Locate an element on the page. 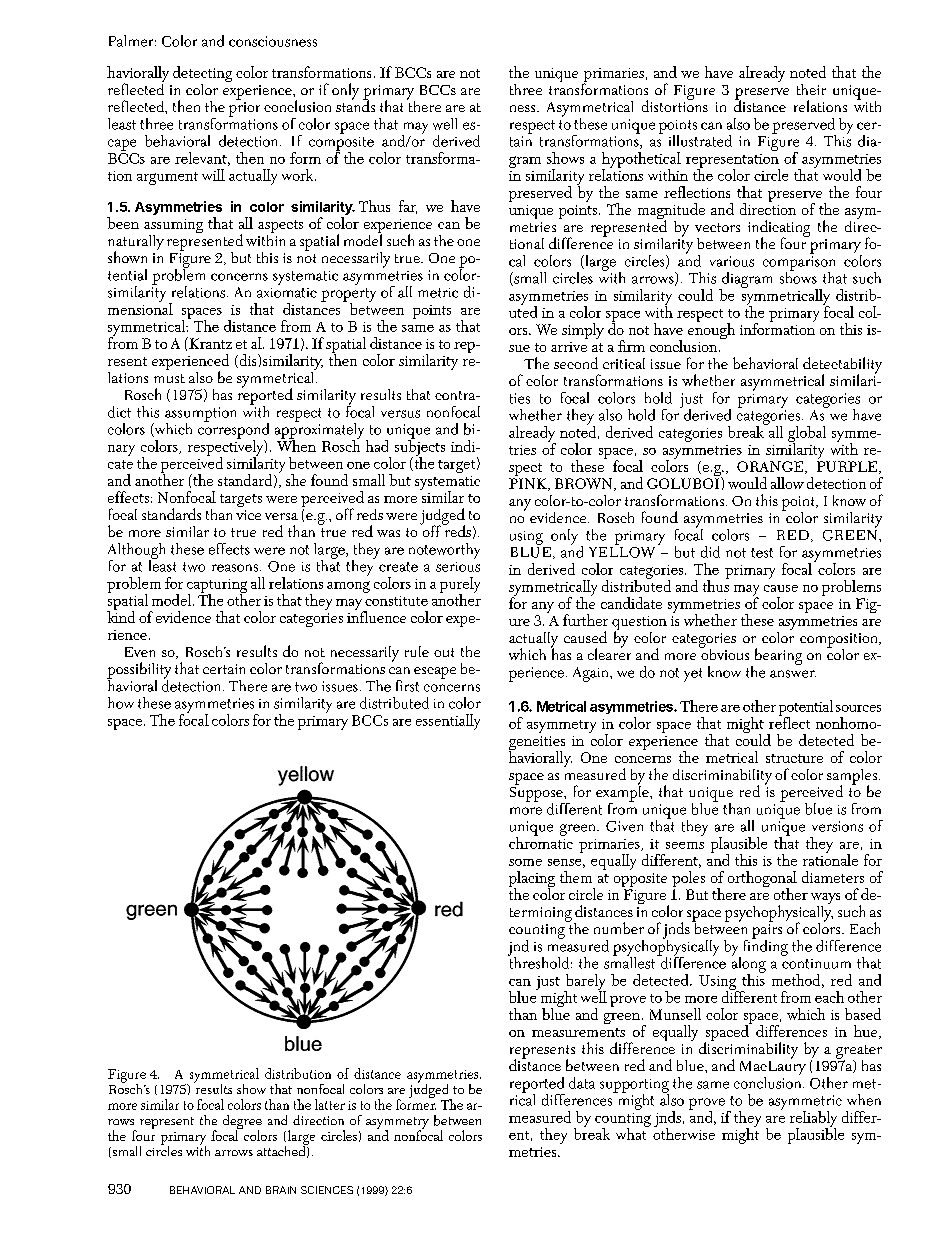  versions is located at coordinates (837, 826).
